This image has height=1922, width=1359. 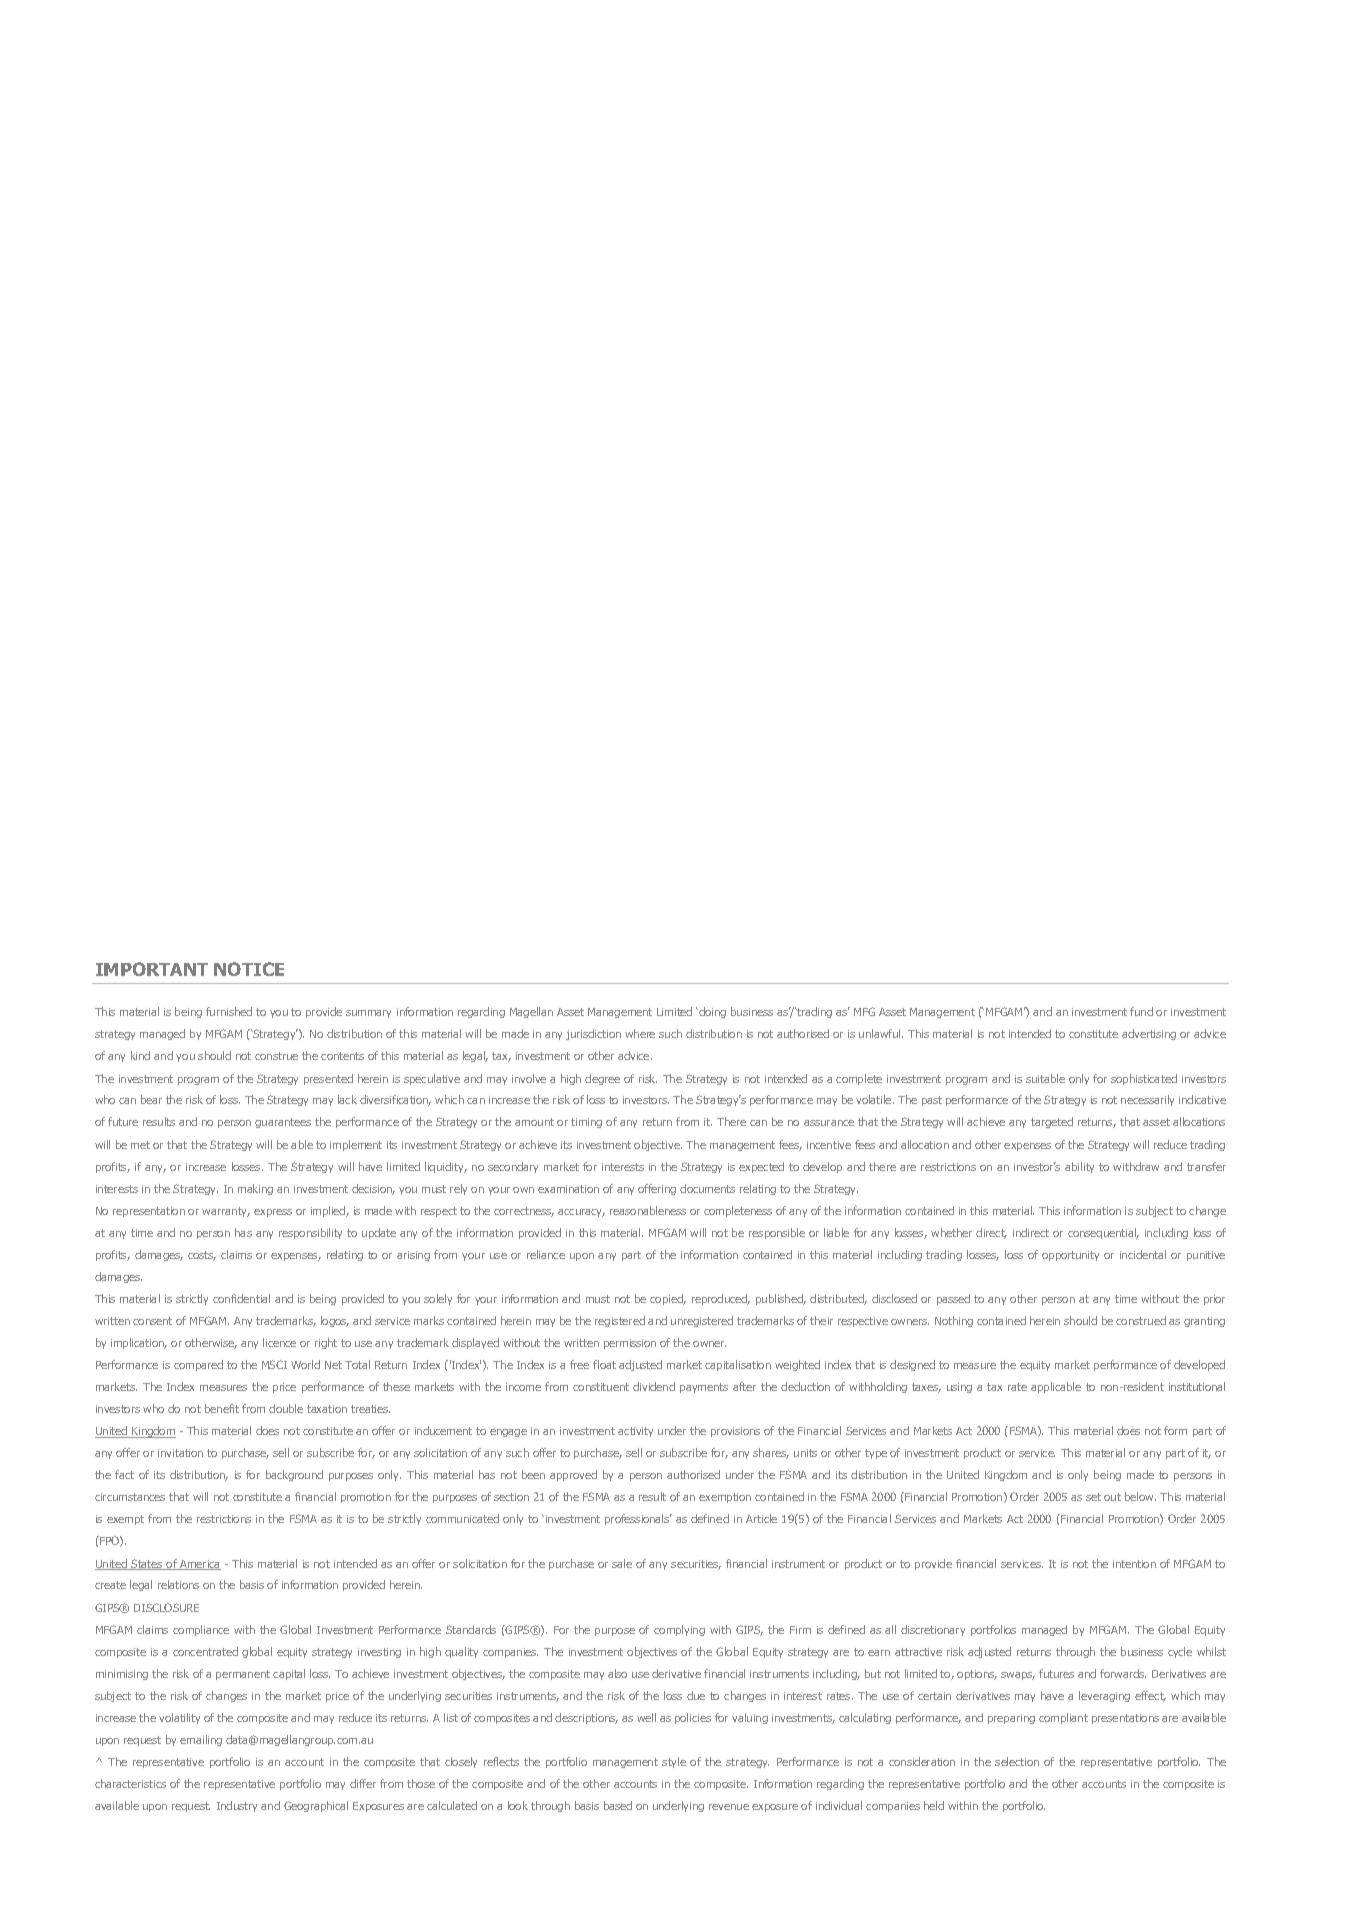 What do you see at coordinates (222, 1408) in the image?
I see `benefit` at bounding box center [222, 1408].
